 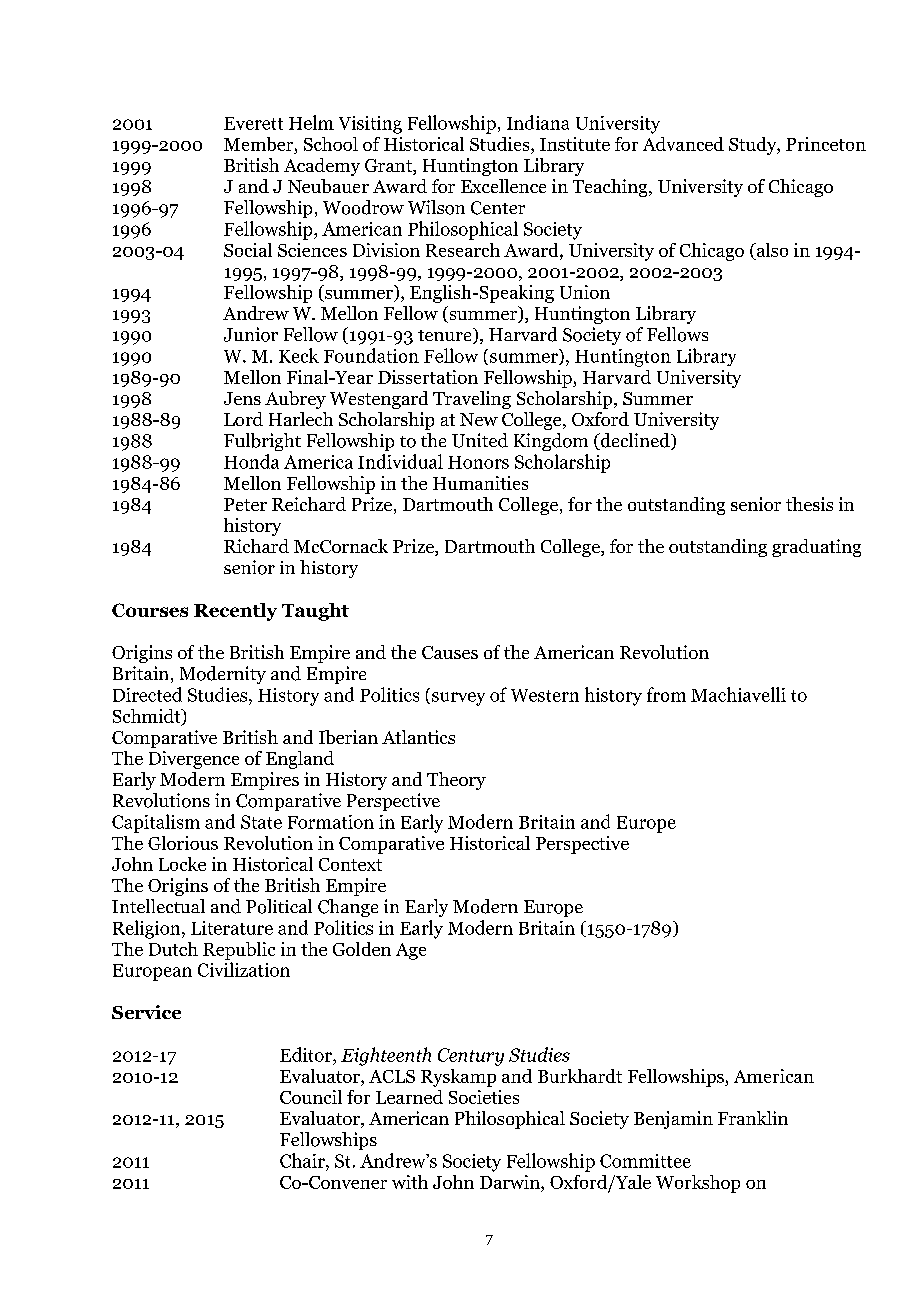 What do you see at coordinates (480, 483) in the image?
I see `Humanities` at bounding box center [480, 483].
